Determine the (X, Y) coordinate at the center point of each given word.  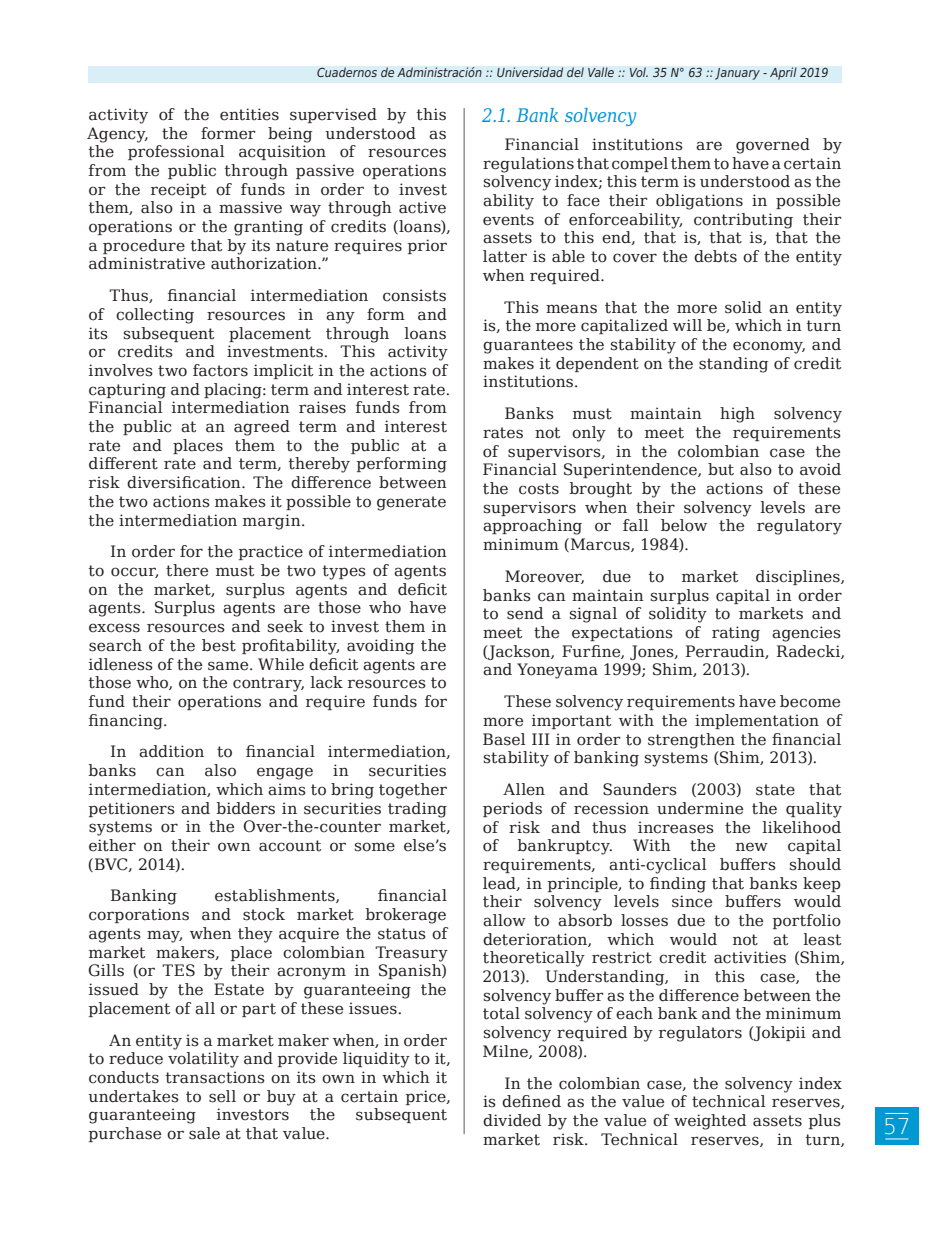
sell (222, 1096)
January (737, 74)
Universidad (530, 72)
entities (249, 114)
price (426, 1097)
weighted (710, 1122)
